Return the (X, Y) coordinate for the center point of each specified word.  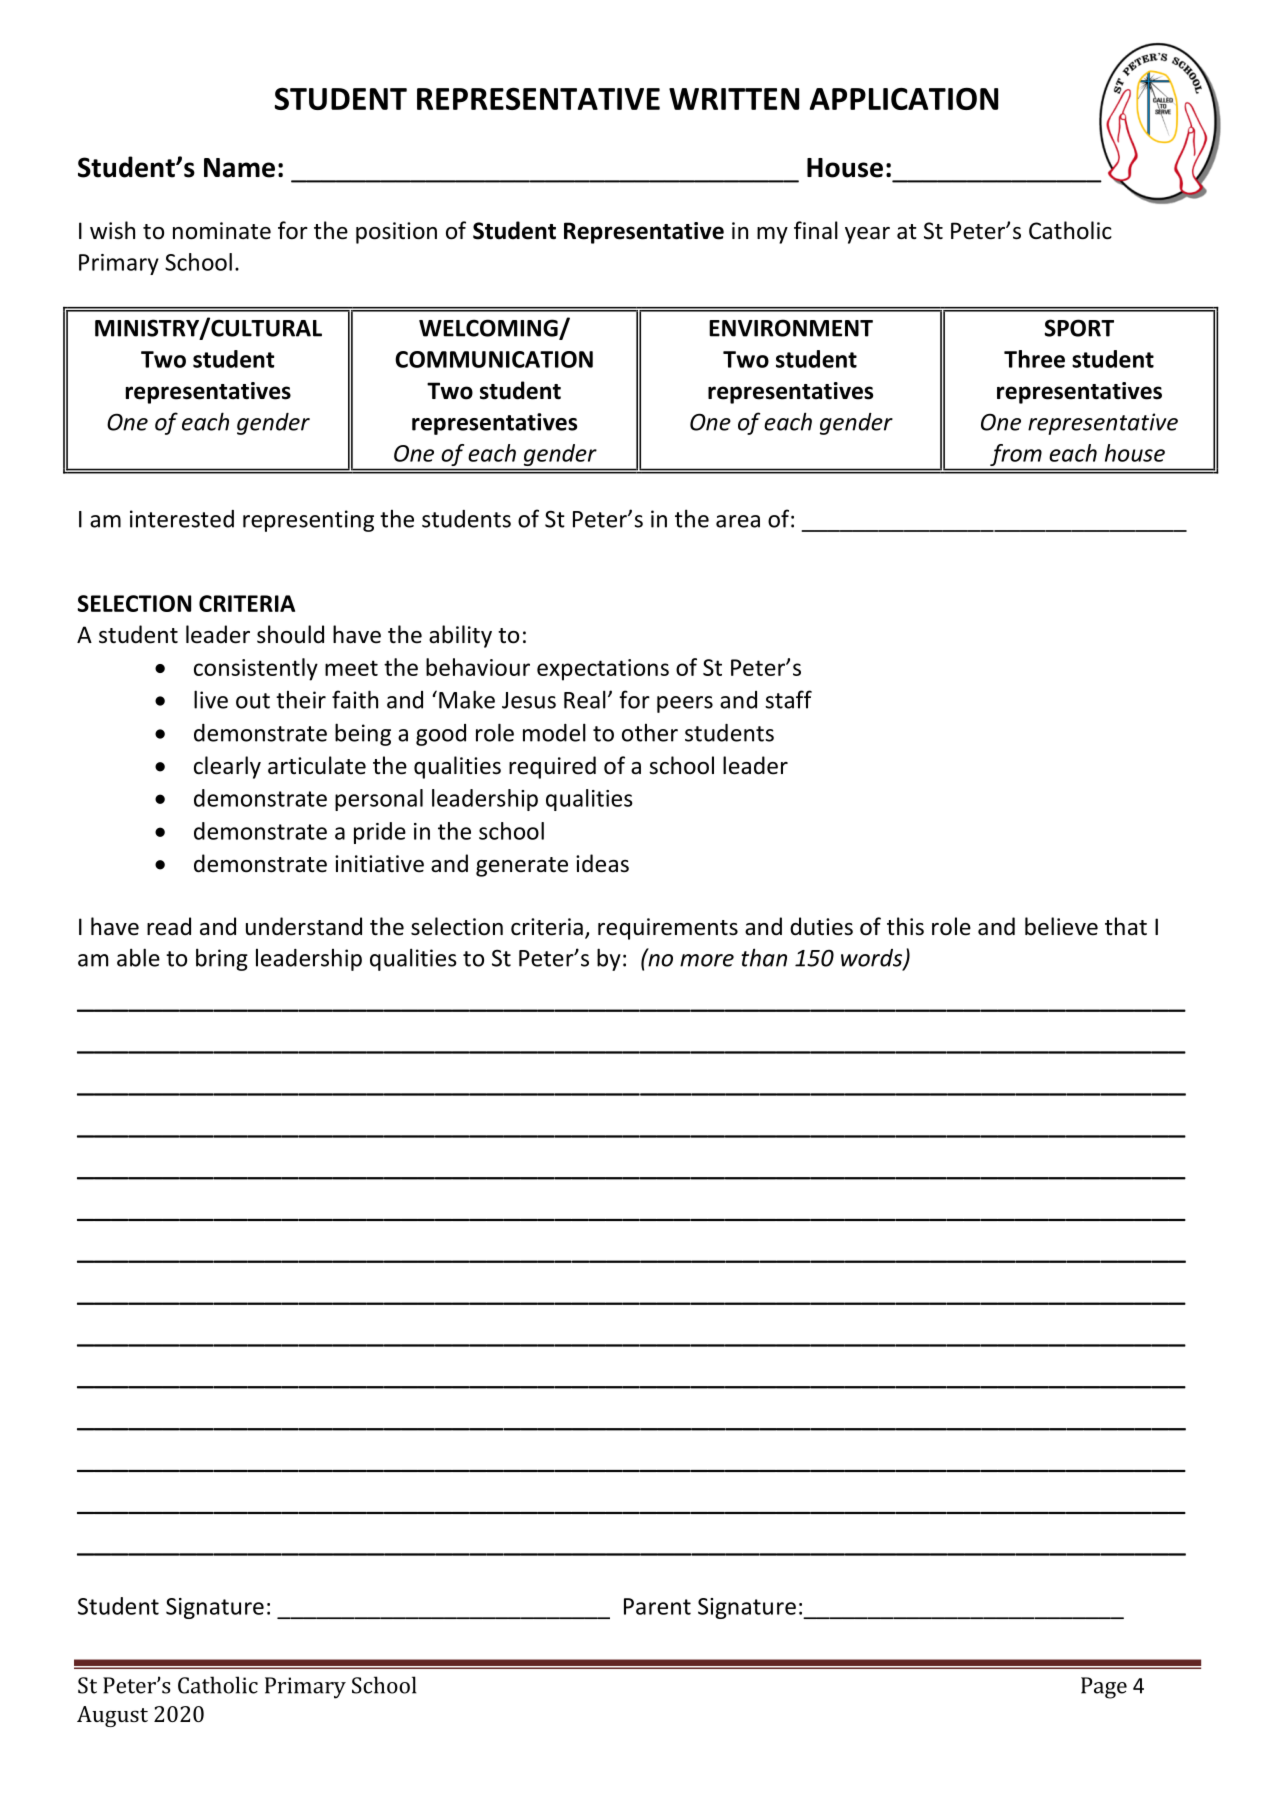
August (112, 1716)
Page (1104, 1688)
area (738, 521)
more (707, 960)
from (1016, 455)
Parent (657, 1606)
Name (239, 168)
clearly (227, 767)
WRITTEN (734, 99)
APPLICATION (904, 98)
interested (182, 519)
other (650, 733)
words (873, 959)
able (138, 957)
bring (222, 959)
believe (1061, 926)
